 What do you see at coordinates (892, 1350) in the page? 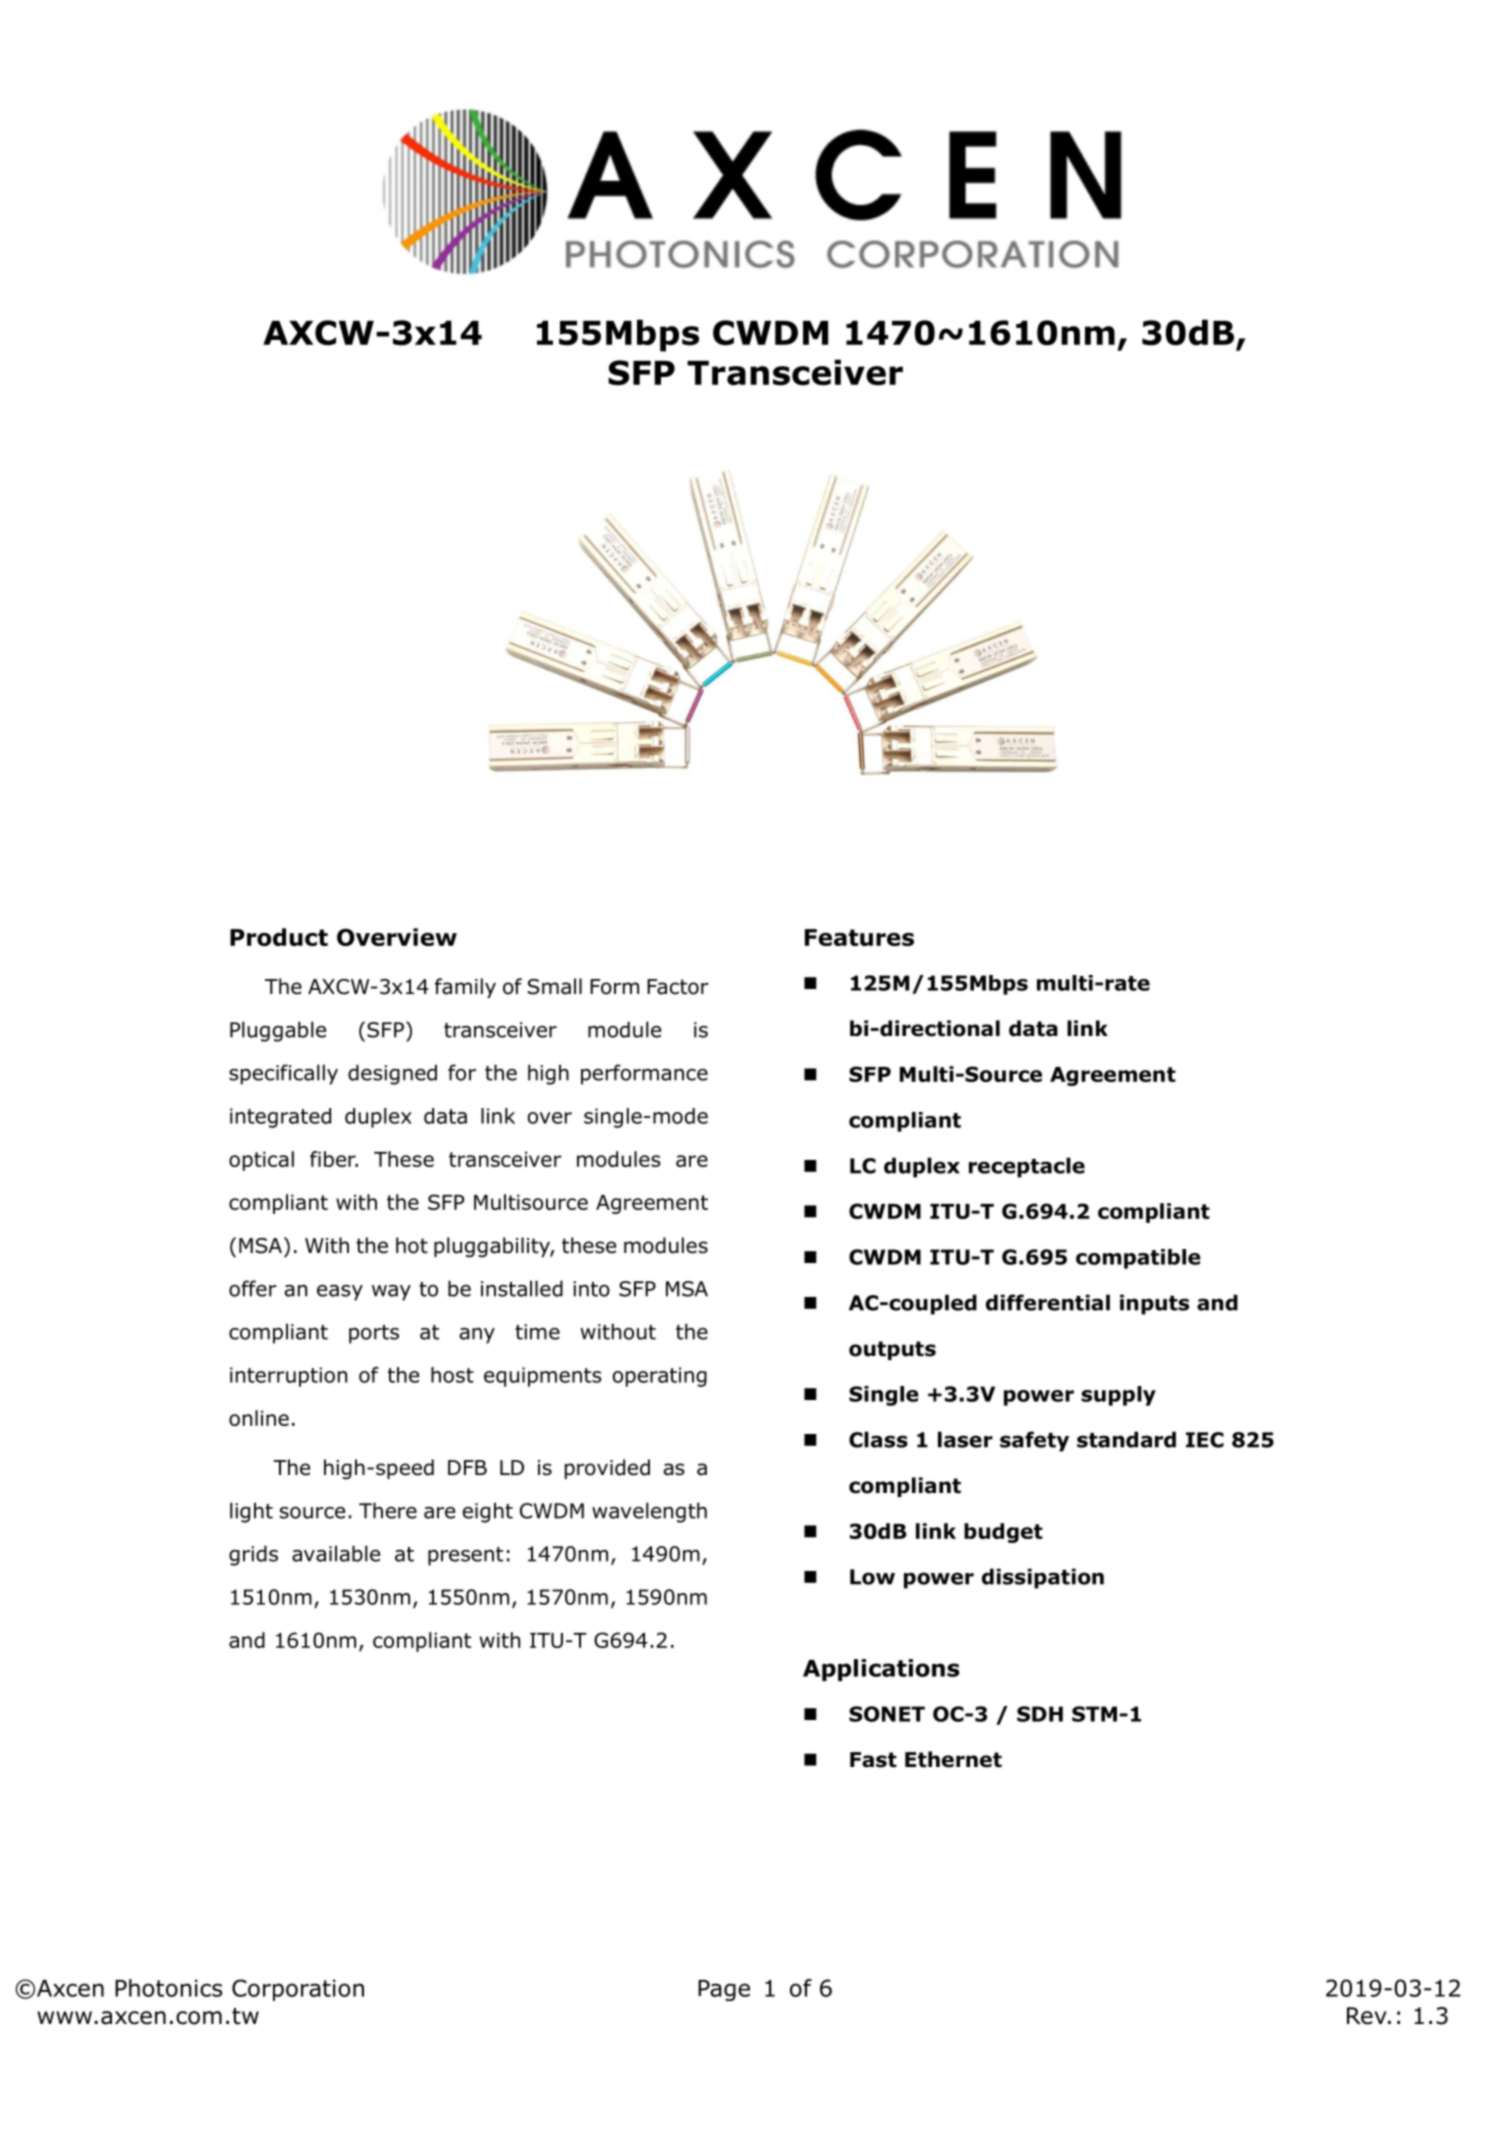
I see `outputs` at bounding box center [892, 1350].
